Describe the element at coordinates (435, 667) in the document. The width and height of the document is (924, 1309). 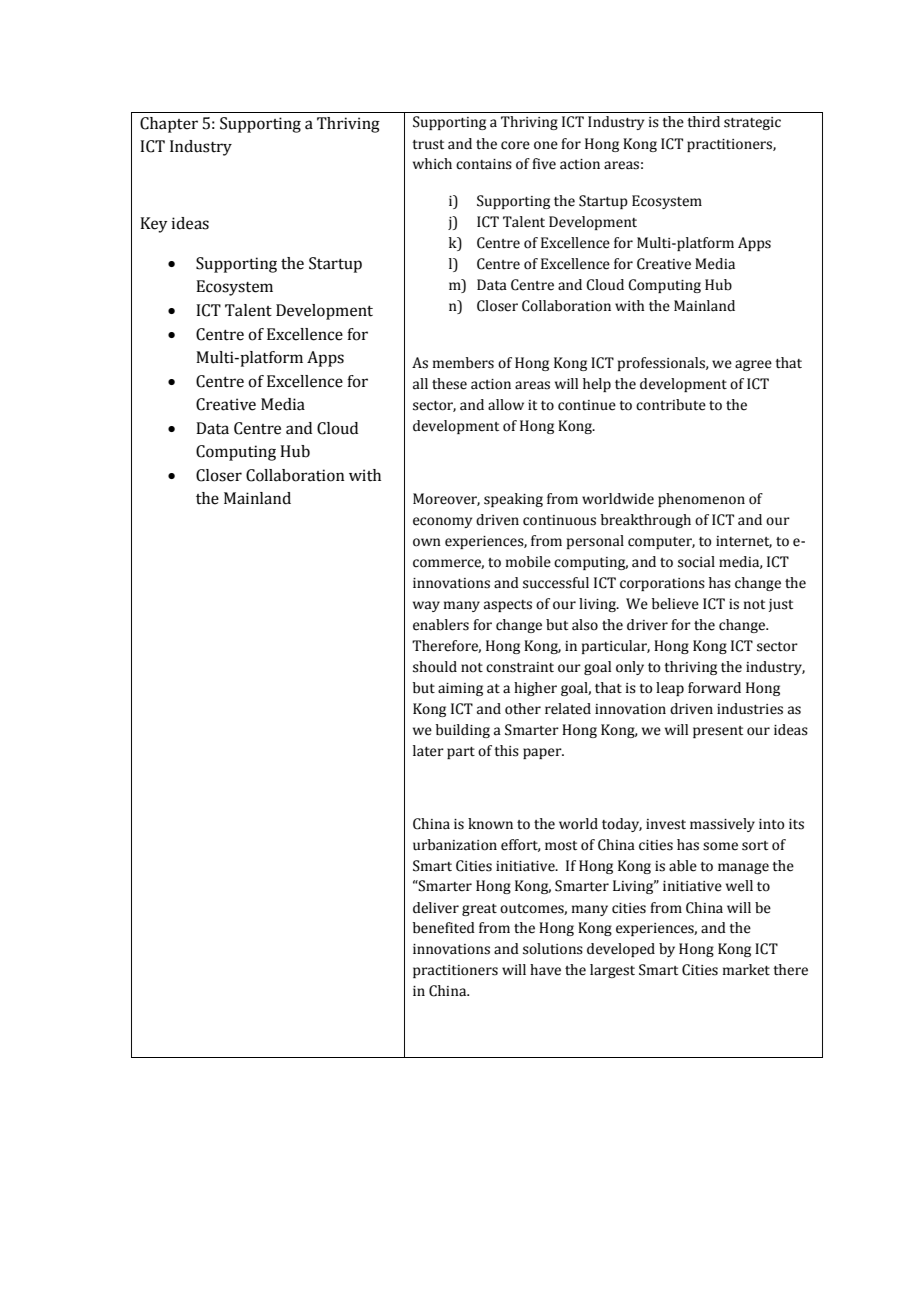
I see `should` at that location.
